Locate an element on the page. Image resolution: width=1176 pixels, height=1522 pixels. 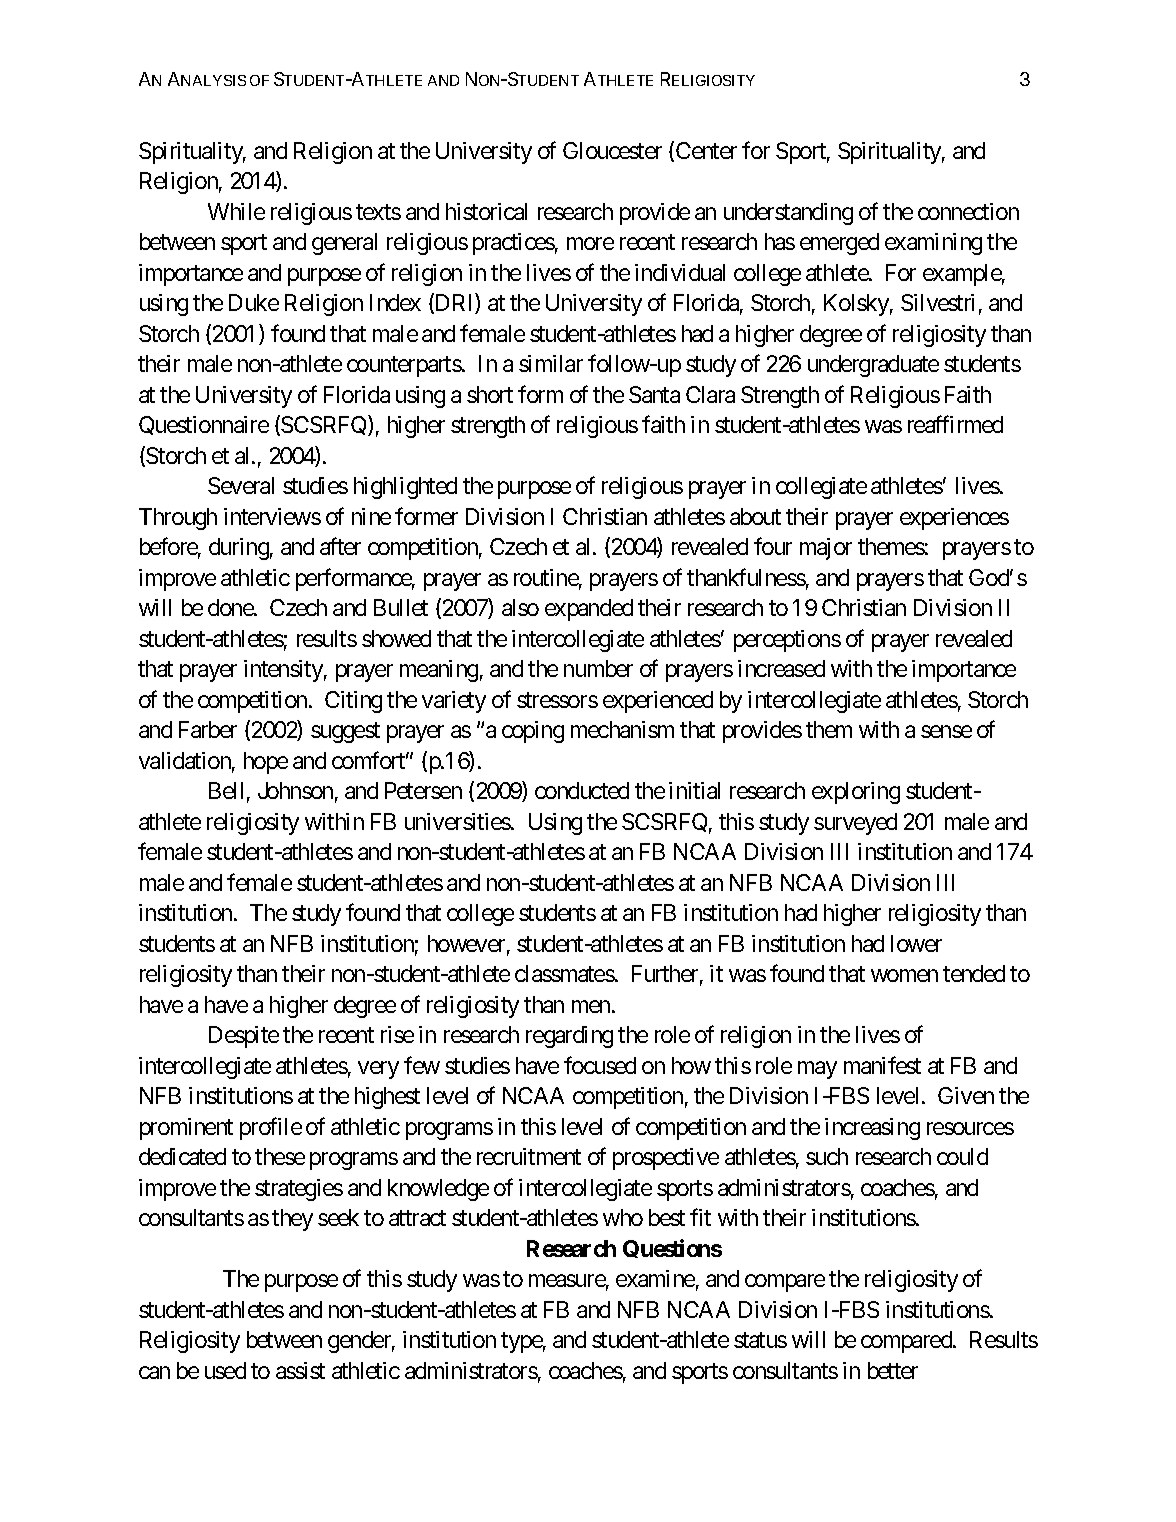
assist is located at coordinates (300, 1370).
